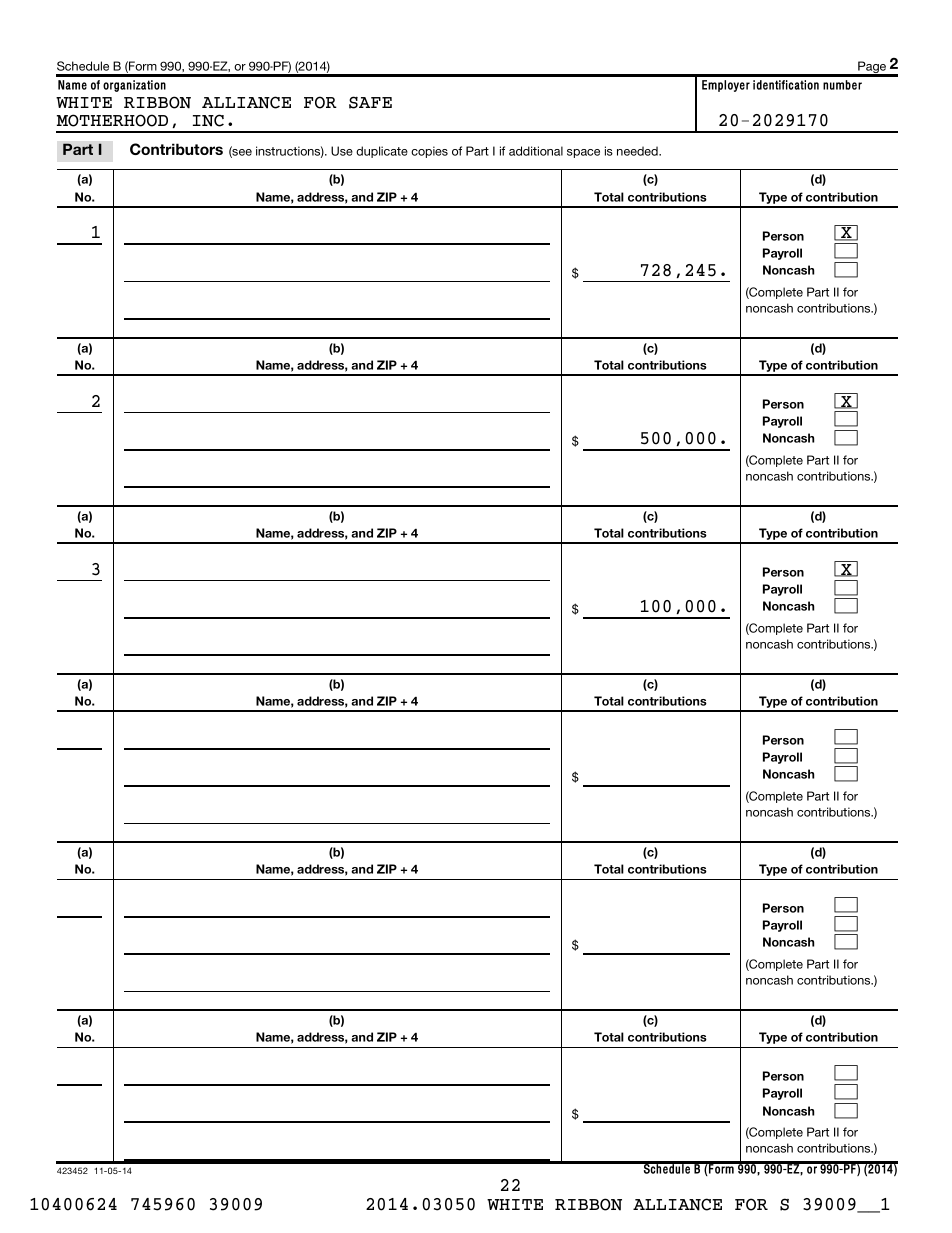 Image resolution: width=952 pixels, height=1233 pixels. Describe the element at coordinates (176, 149) in the screenshot. I see `Contributors` at that location.
